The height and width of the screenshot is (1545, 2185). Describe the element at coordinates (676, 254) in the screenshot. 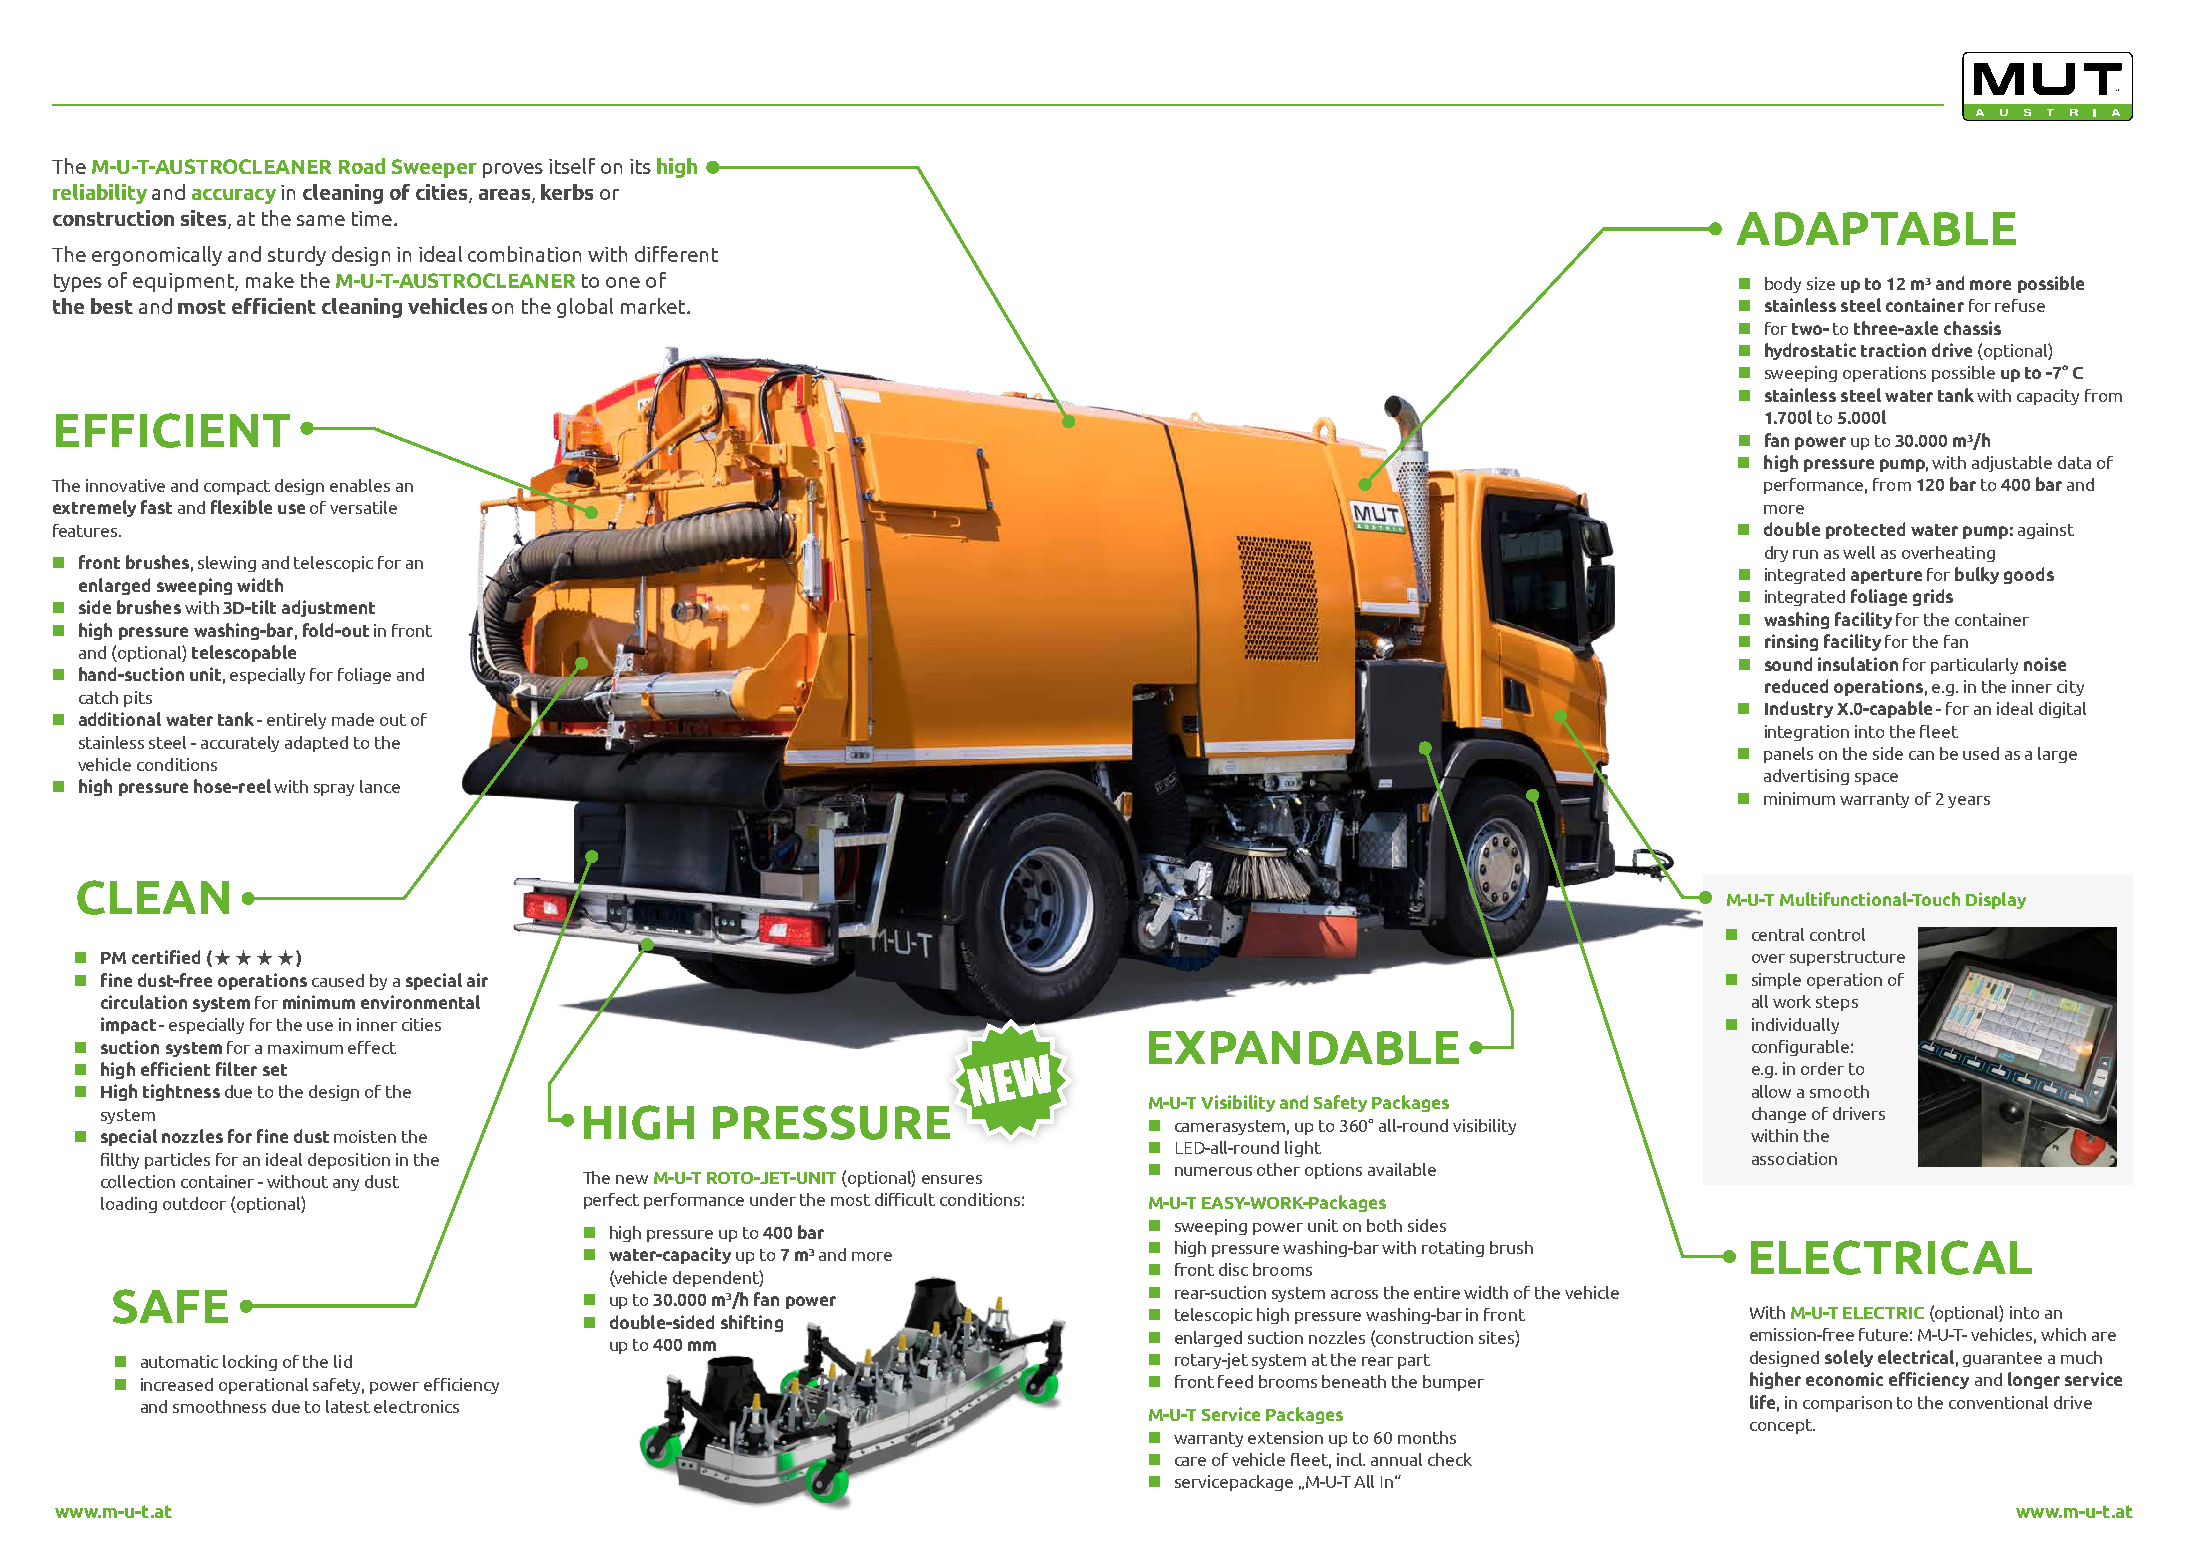

I see `different` at that location.
